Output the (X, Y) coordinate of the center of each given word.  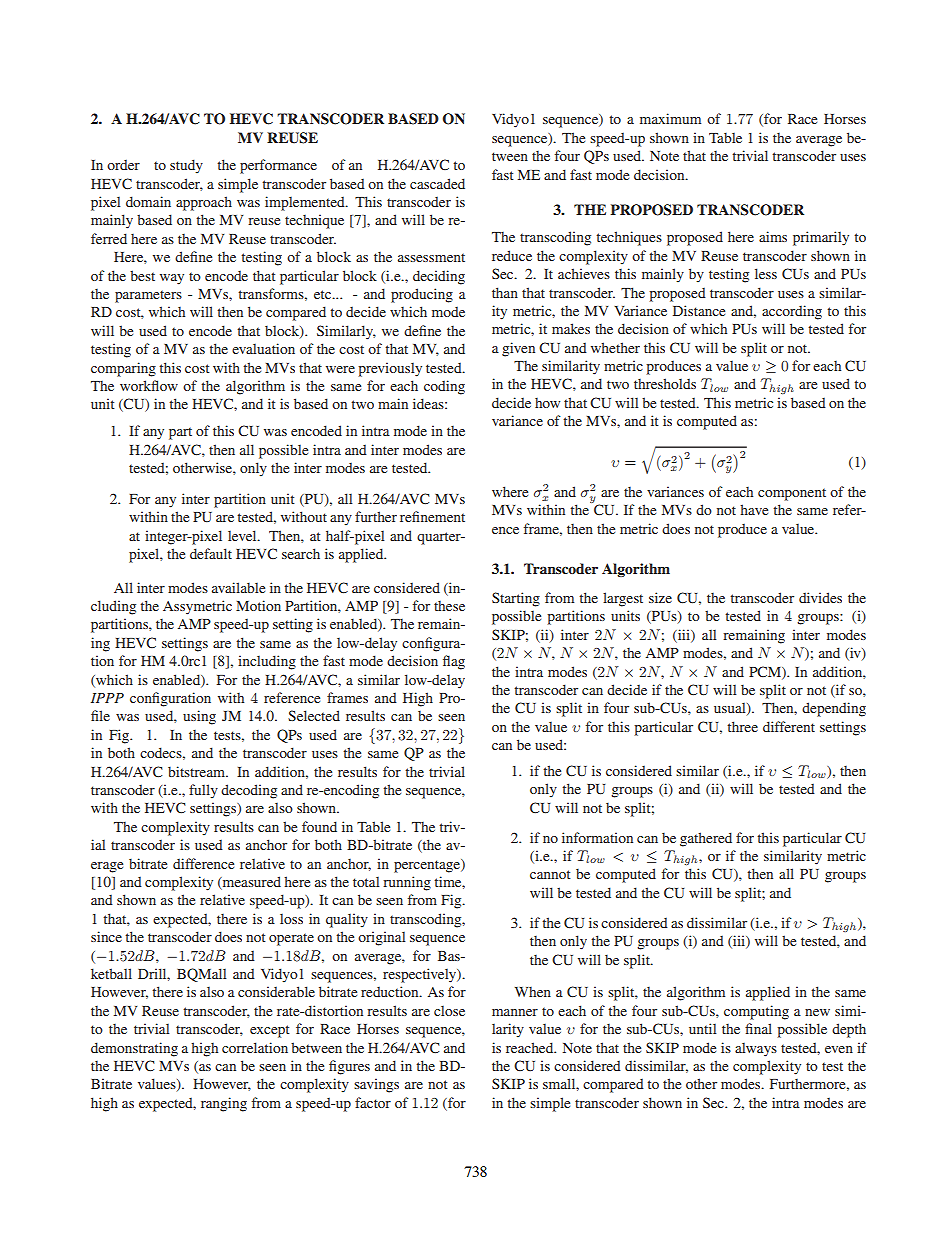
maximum (670, 118)
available (238, 587)
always (756, 1049)
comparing (123, 369)
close (449, 1010)
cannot (550, 874)
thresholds (665, 383)
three (742, 726)
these (449, 605)
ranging (224, 1104)
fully (203, 791)
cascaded (437, 183)
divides (820, 597)
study (186, 166)
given (518, 349)
